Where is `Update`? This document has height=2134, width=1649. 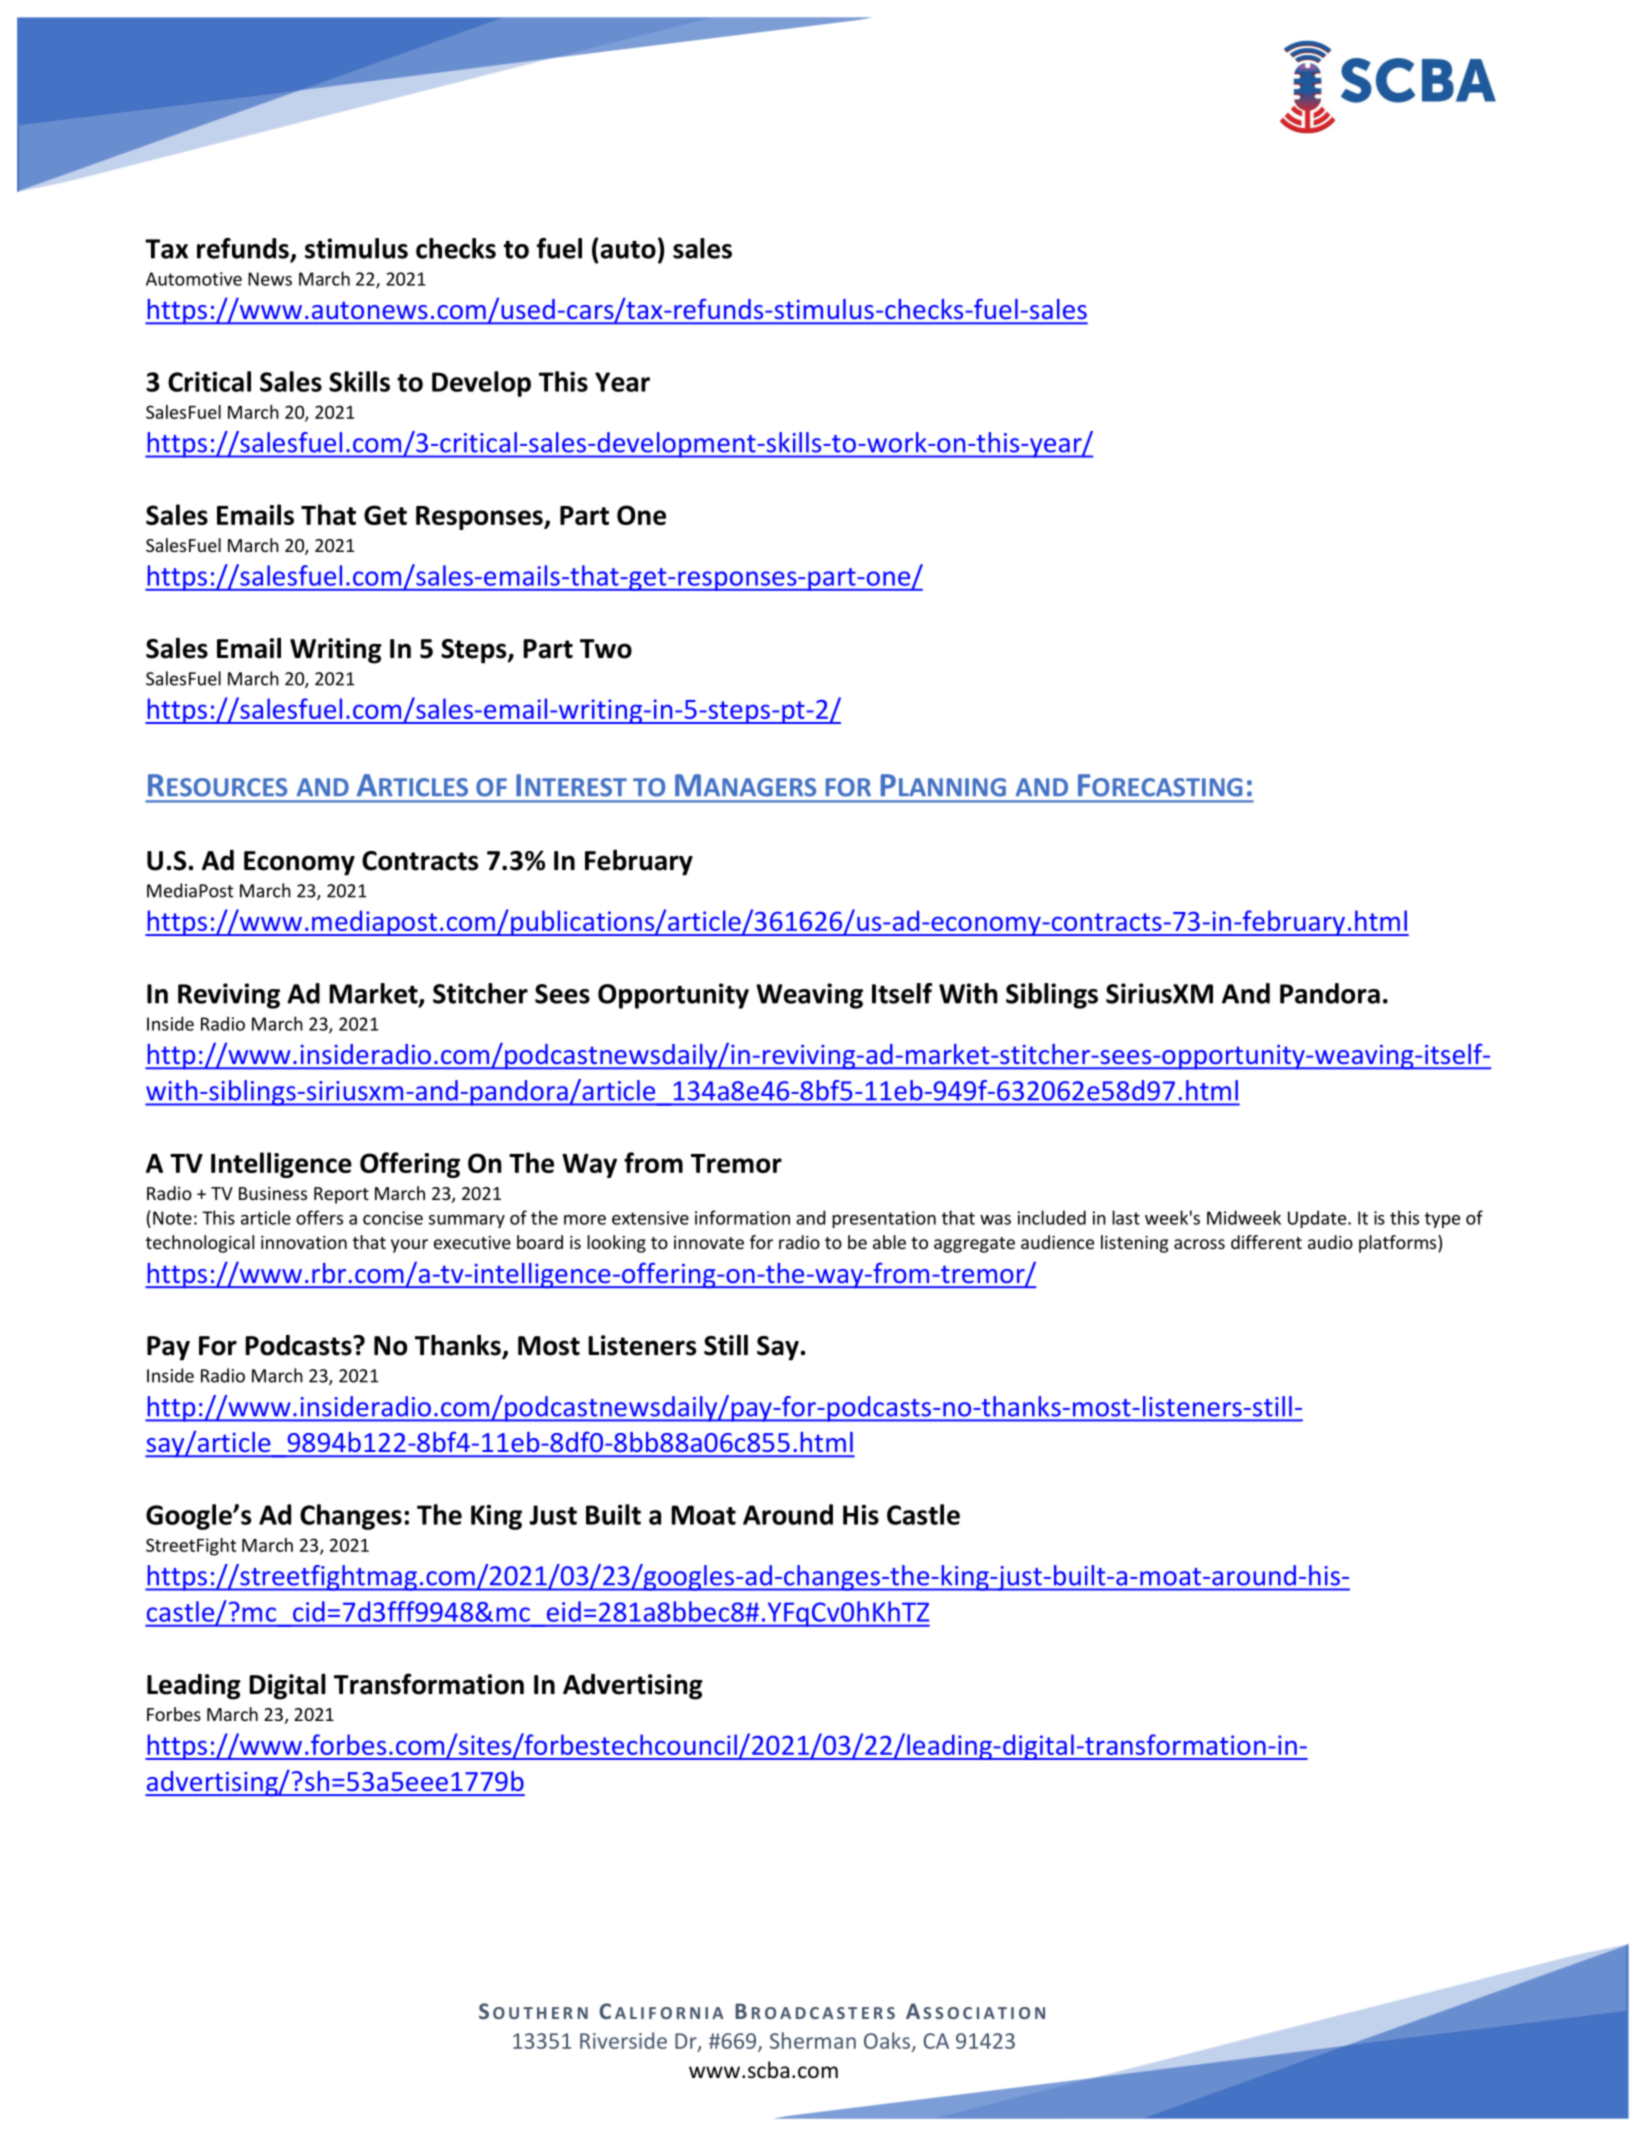
Update is located at coordinates (1318, 1219).
